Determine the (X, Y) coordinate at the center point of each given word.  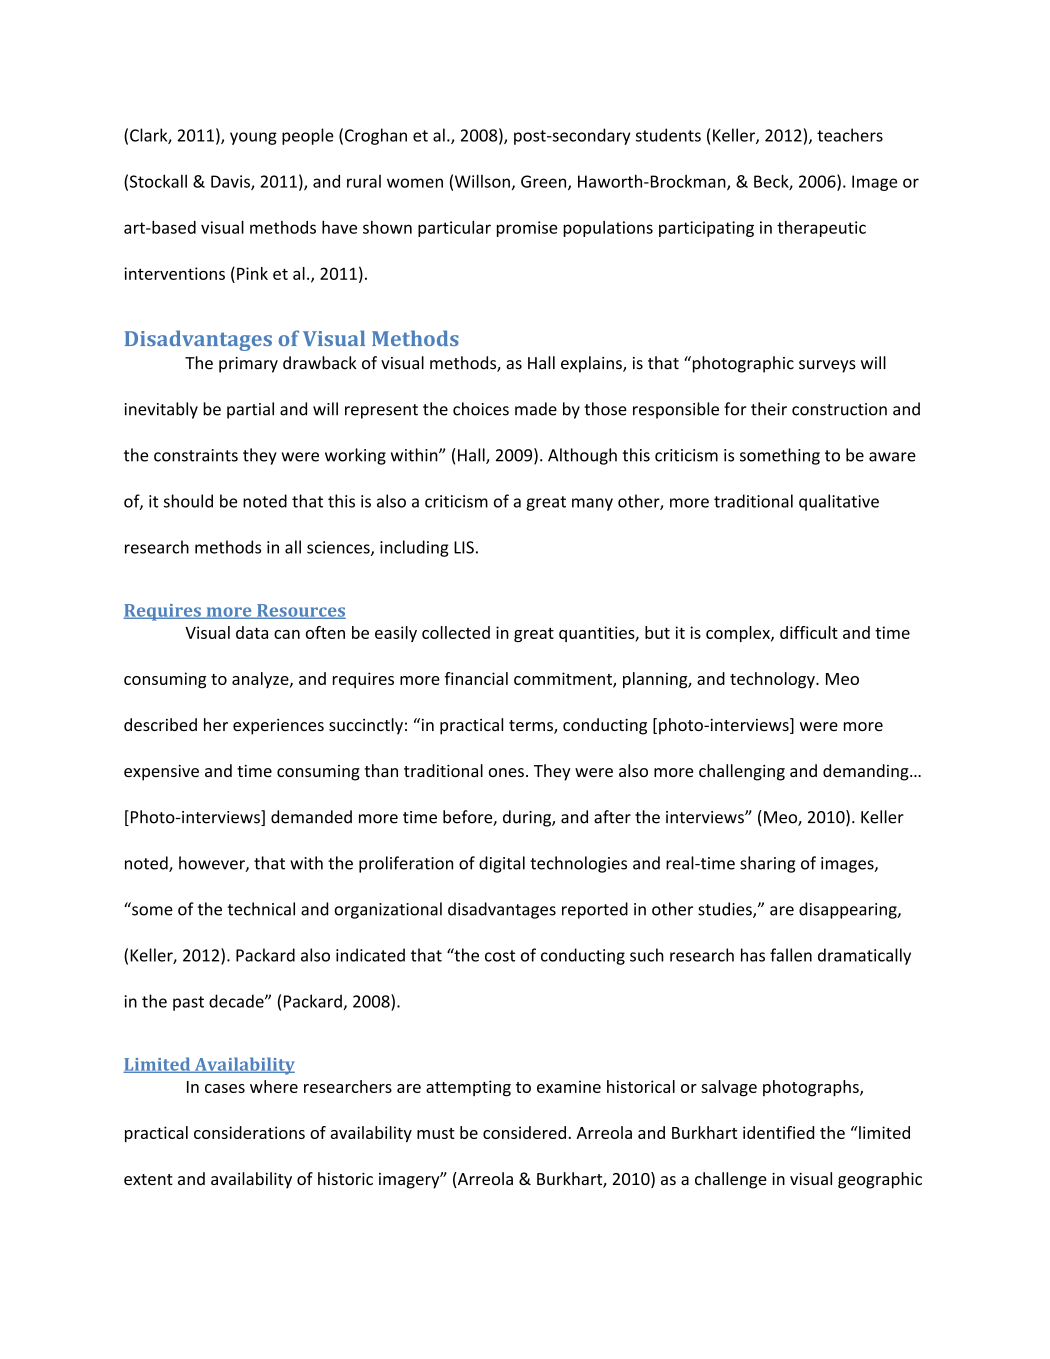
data (252, 632)
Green (545, 182)
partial (250, 410)
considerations (249, 1132)
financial (476, 678)
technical (261, 909)
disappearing (849, 910)
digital (502, 864)
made (536, 409)
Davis (231, 182)
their (769, 409)
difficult (809, 632)
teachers (850, 135)
